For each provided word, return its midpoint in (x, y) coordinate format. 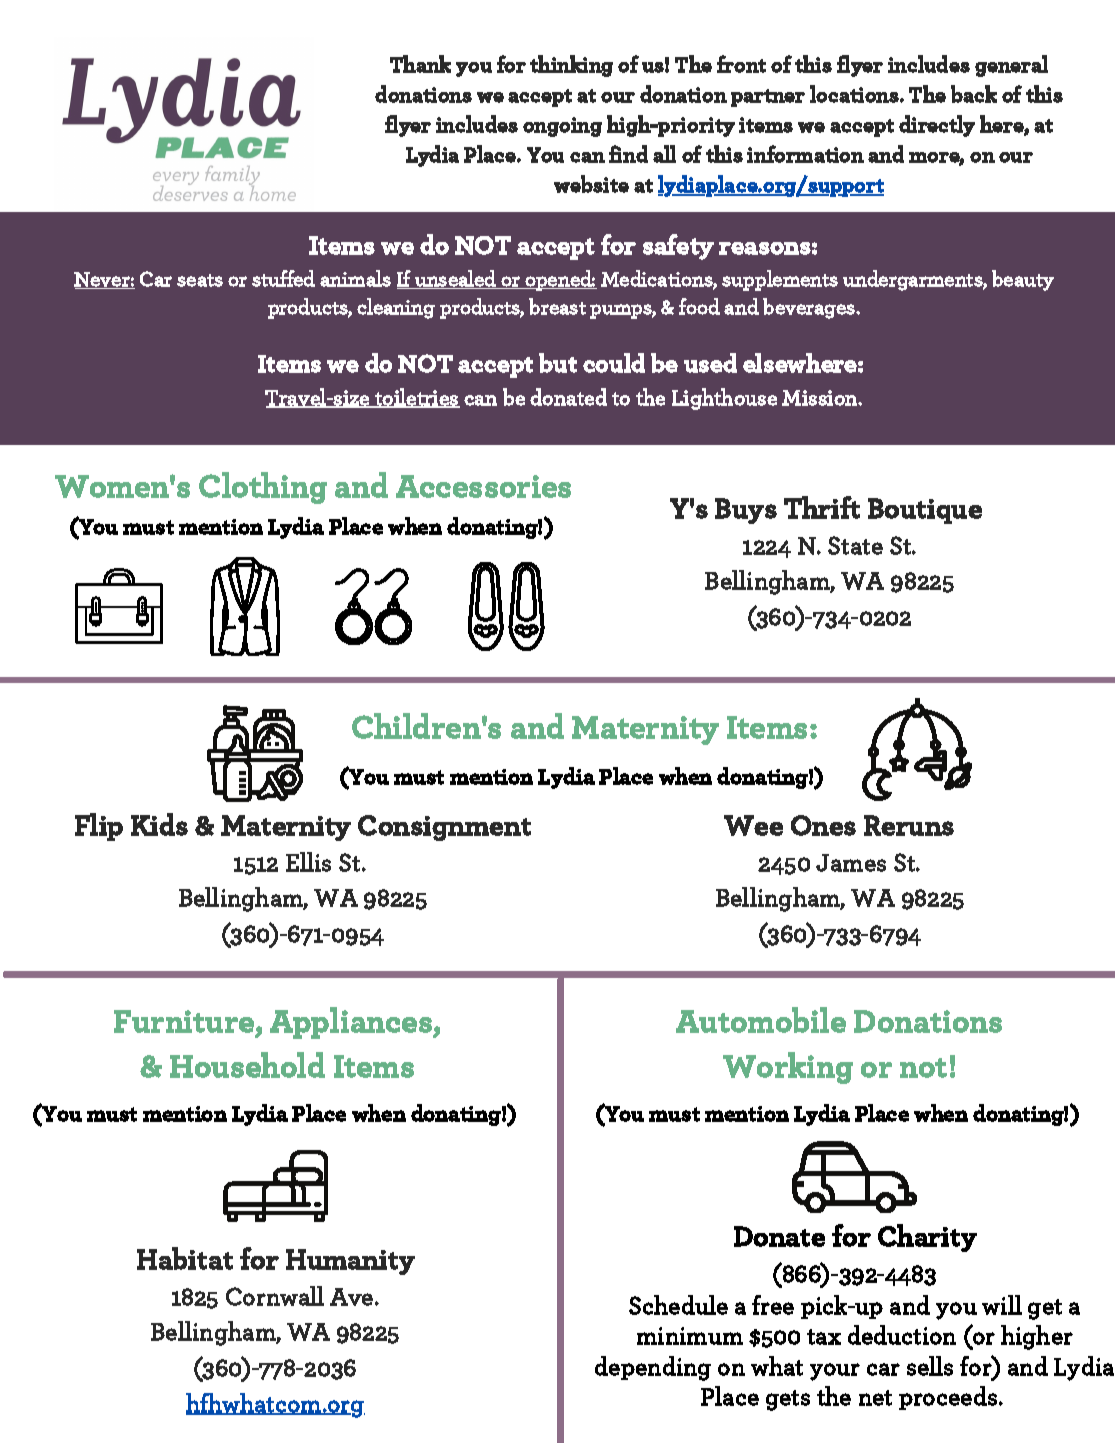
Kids (159, 824)
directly (937, 126)
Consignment (444, 828)
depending (653, 1368)
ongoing (562, 127)
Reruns (909, 825)
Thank (420, 64)
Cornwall (275, 1296)
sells (930, 1366)
